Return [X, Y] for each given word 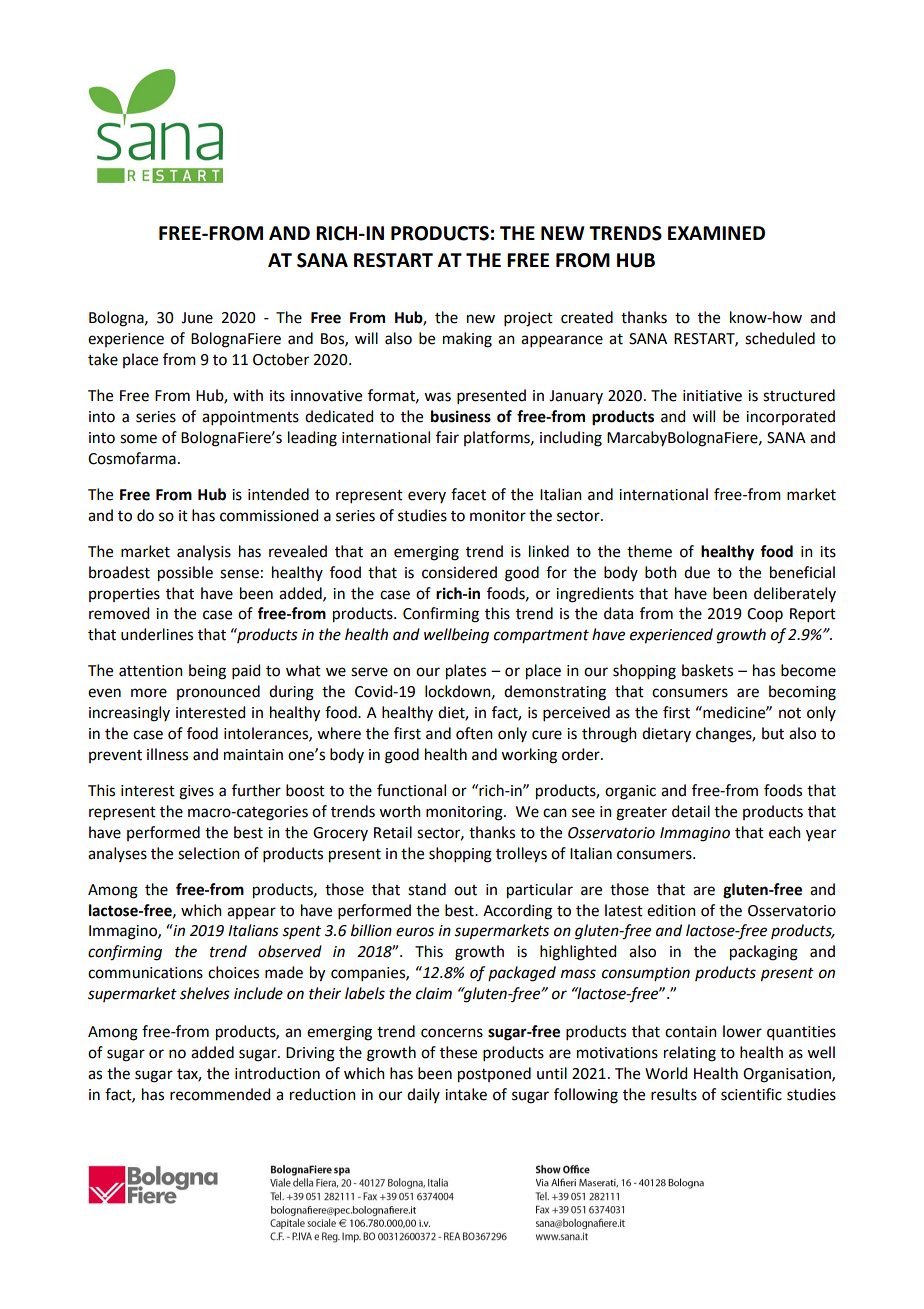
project [528, 319]
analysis [204, 552]
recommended [220, 1094]
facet [468, 494]
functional [411, 790]
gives [196, 792]
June [197, 318]
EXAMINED [716, 233]
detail [691, 811]
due [697, 572]
